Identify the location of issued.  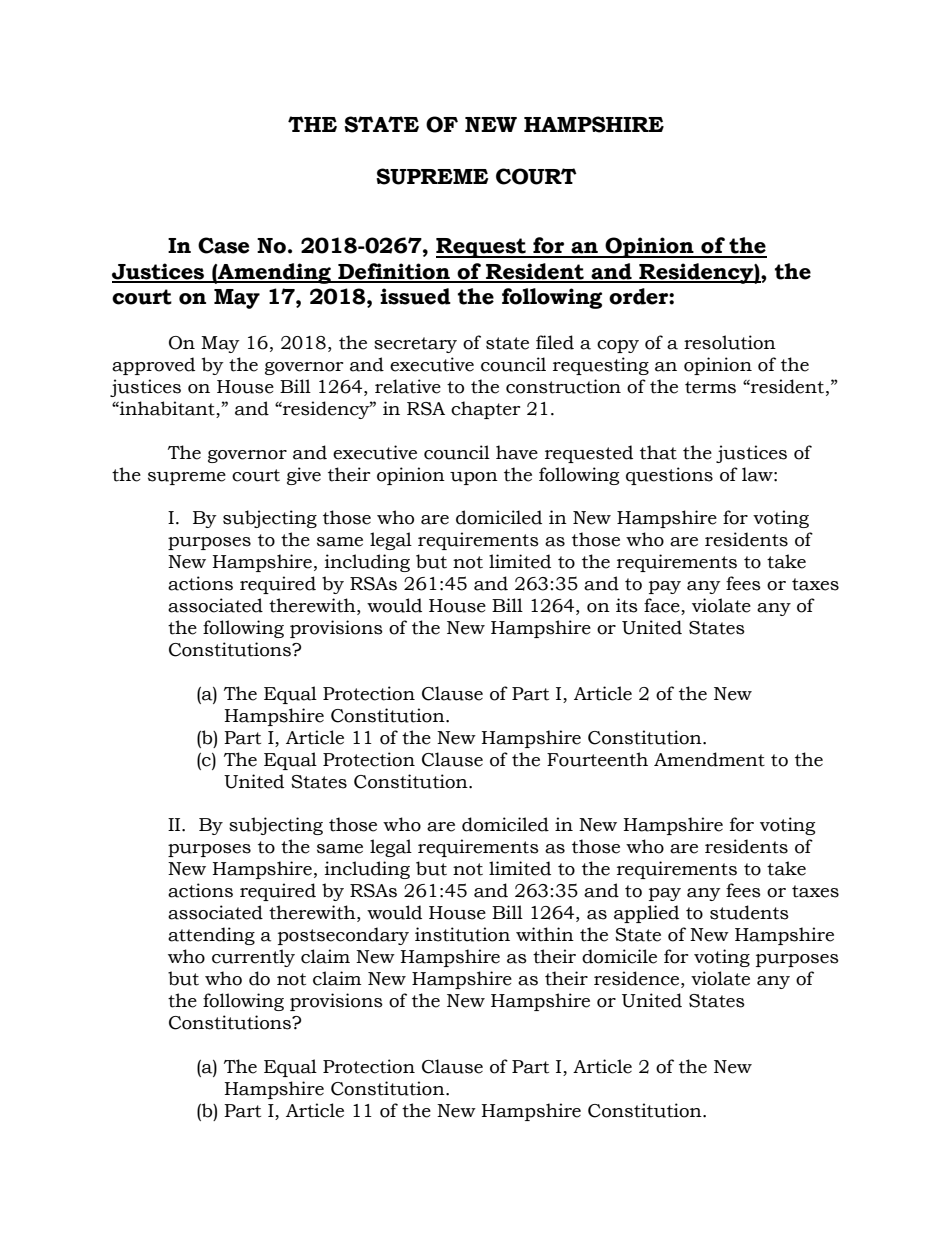
(415, 296).
